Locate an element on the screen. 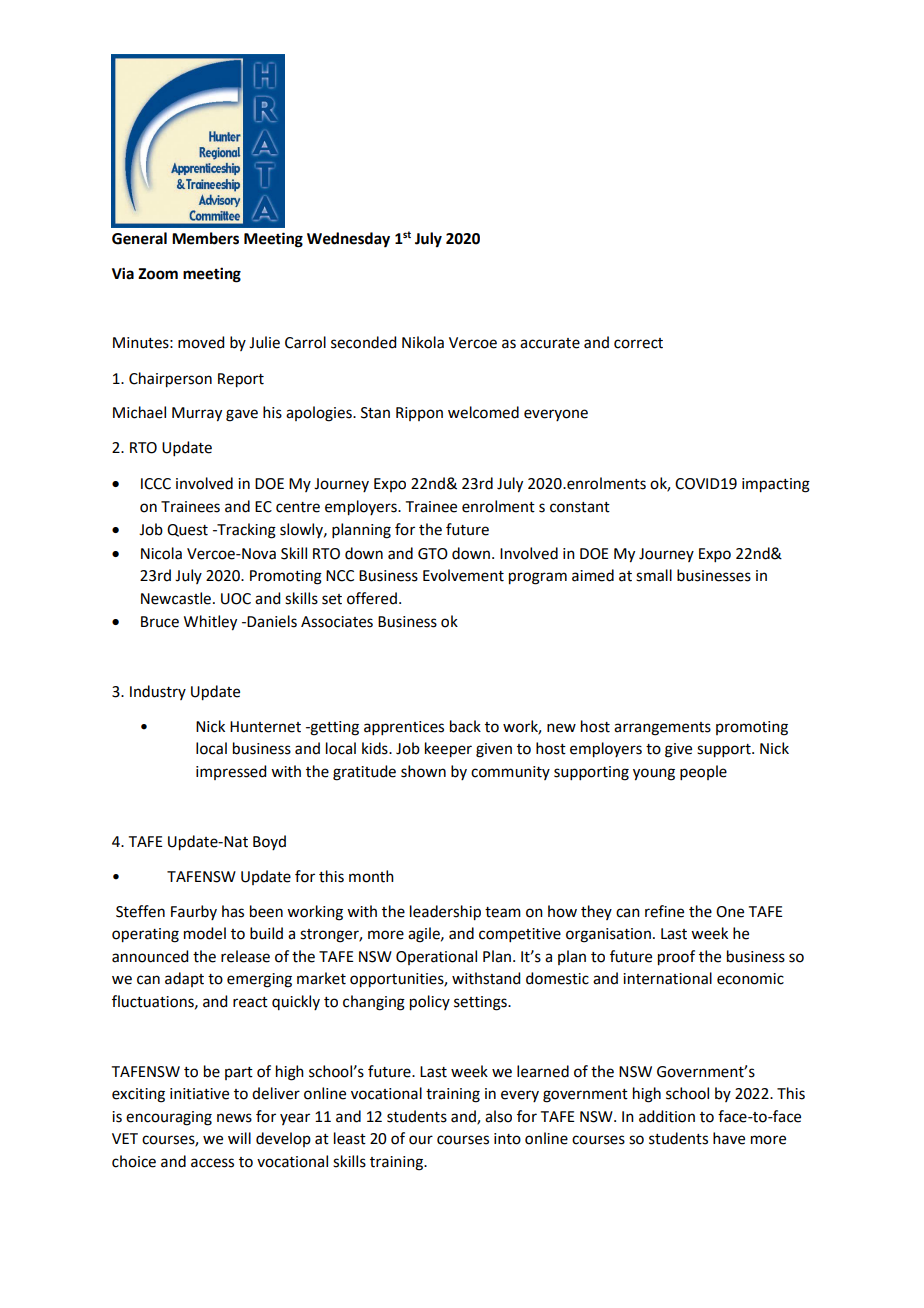 The width and height of the screenshot is (924, 1308). will is located at coordinates (239, 1138).
